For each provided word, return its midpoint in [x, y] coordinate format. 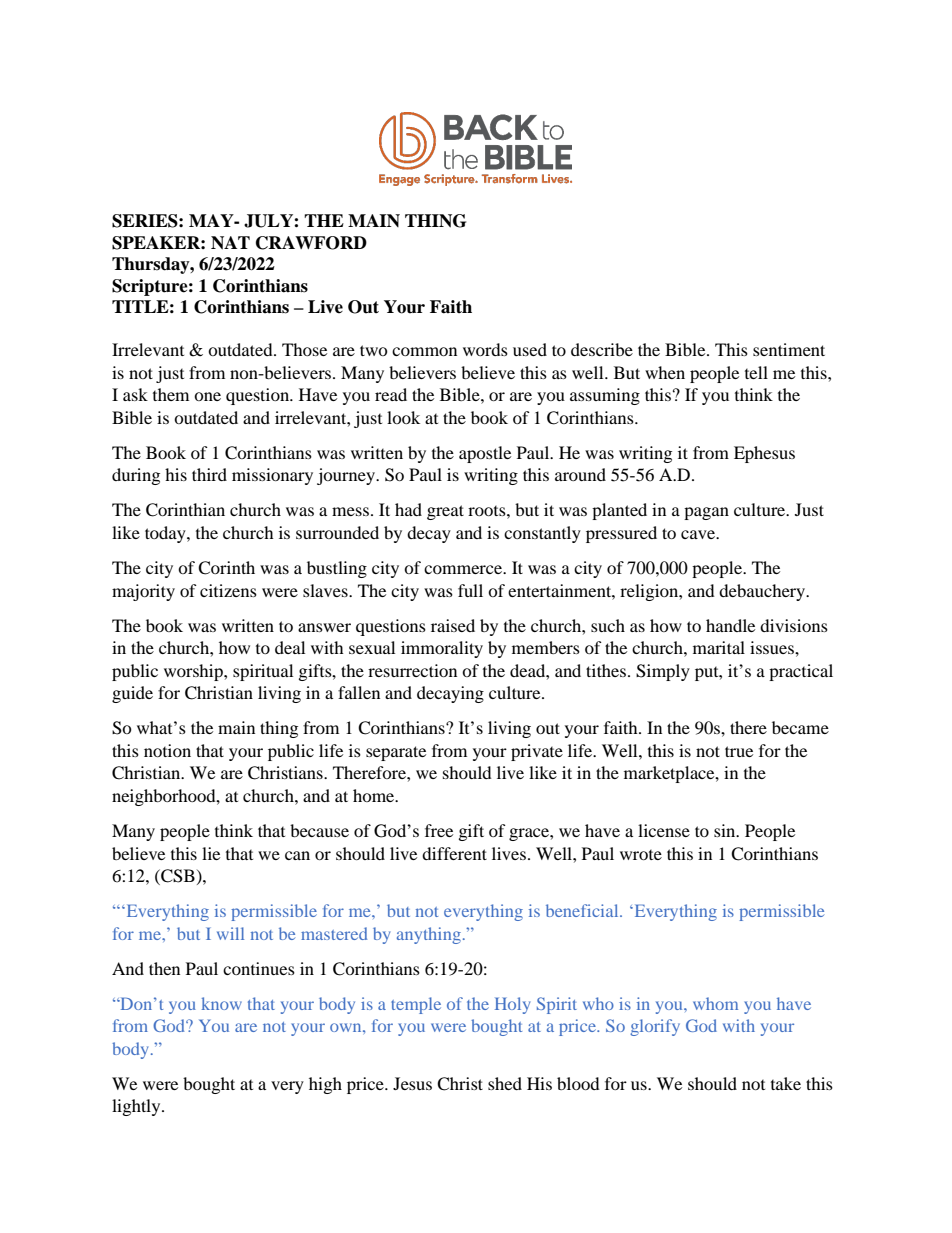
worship [194, 672]
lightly [137, 1107]
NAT [230, 243]
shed [505, 1083]
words [485, 349]
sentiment [789, 349]
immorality [442, 649]
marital [719, 647]
